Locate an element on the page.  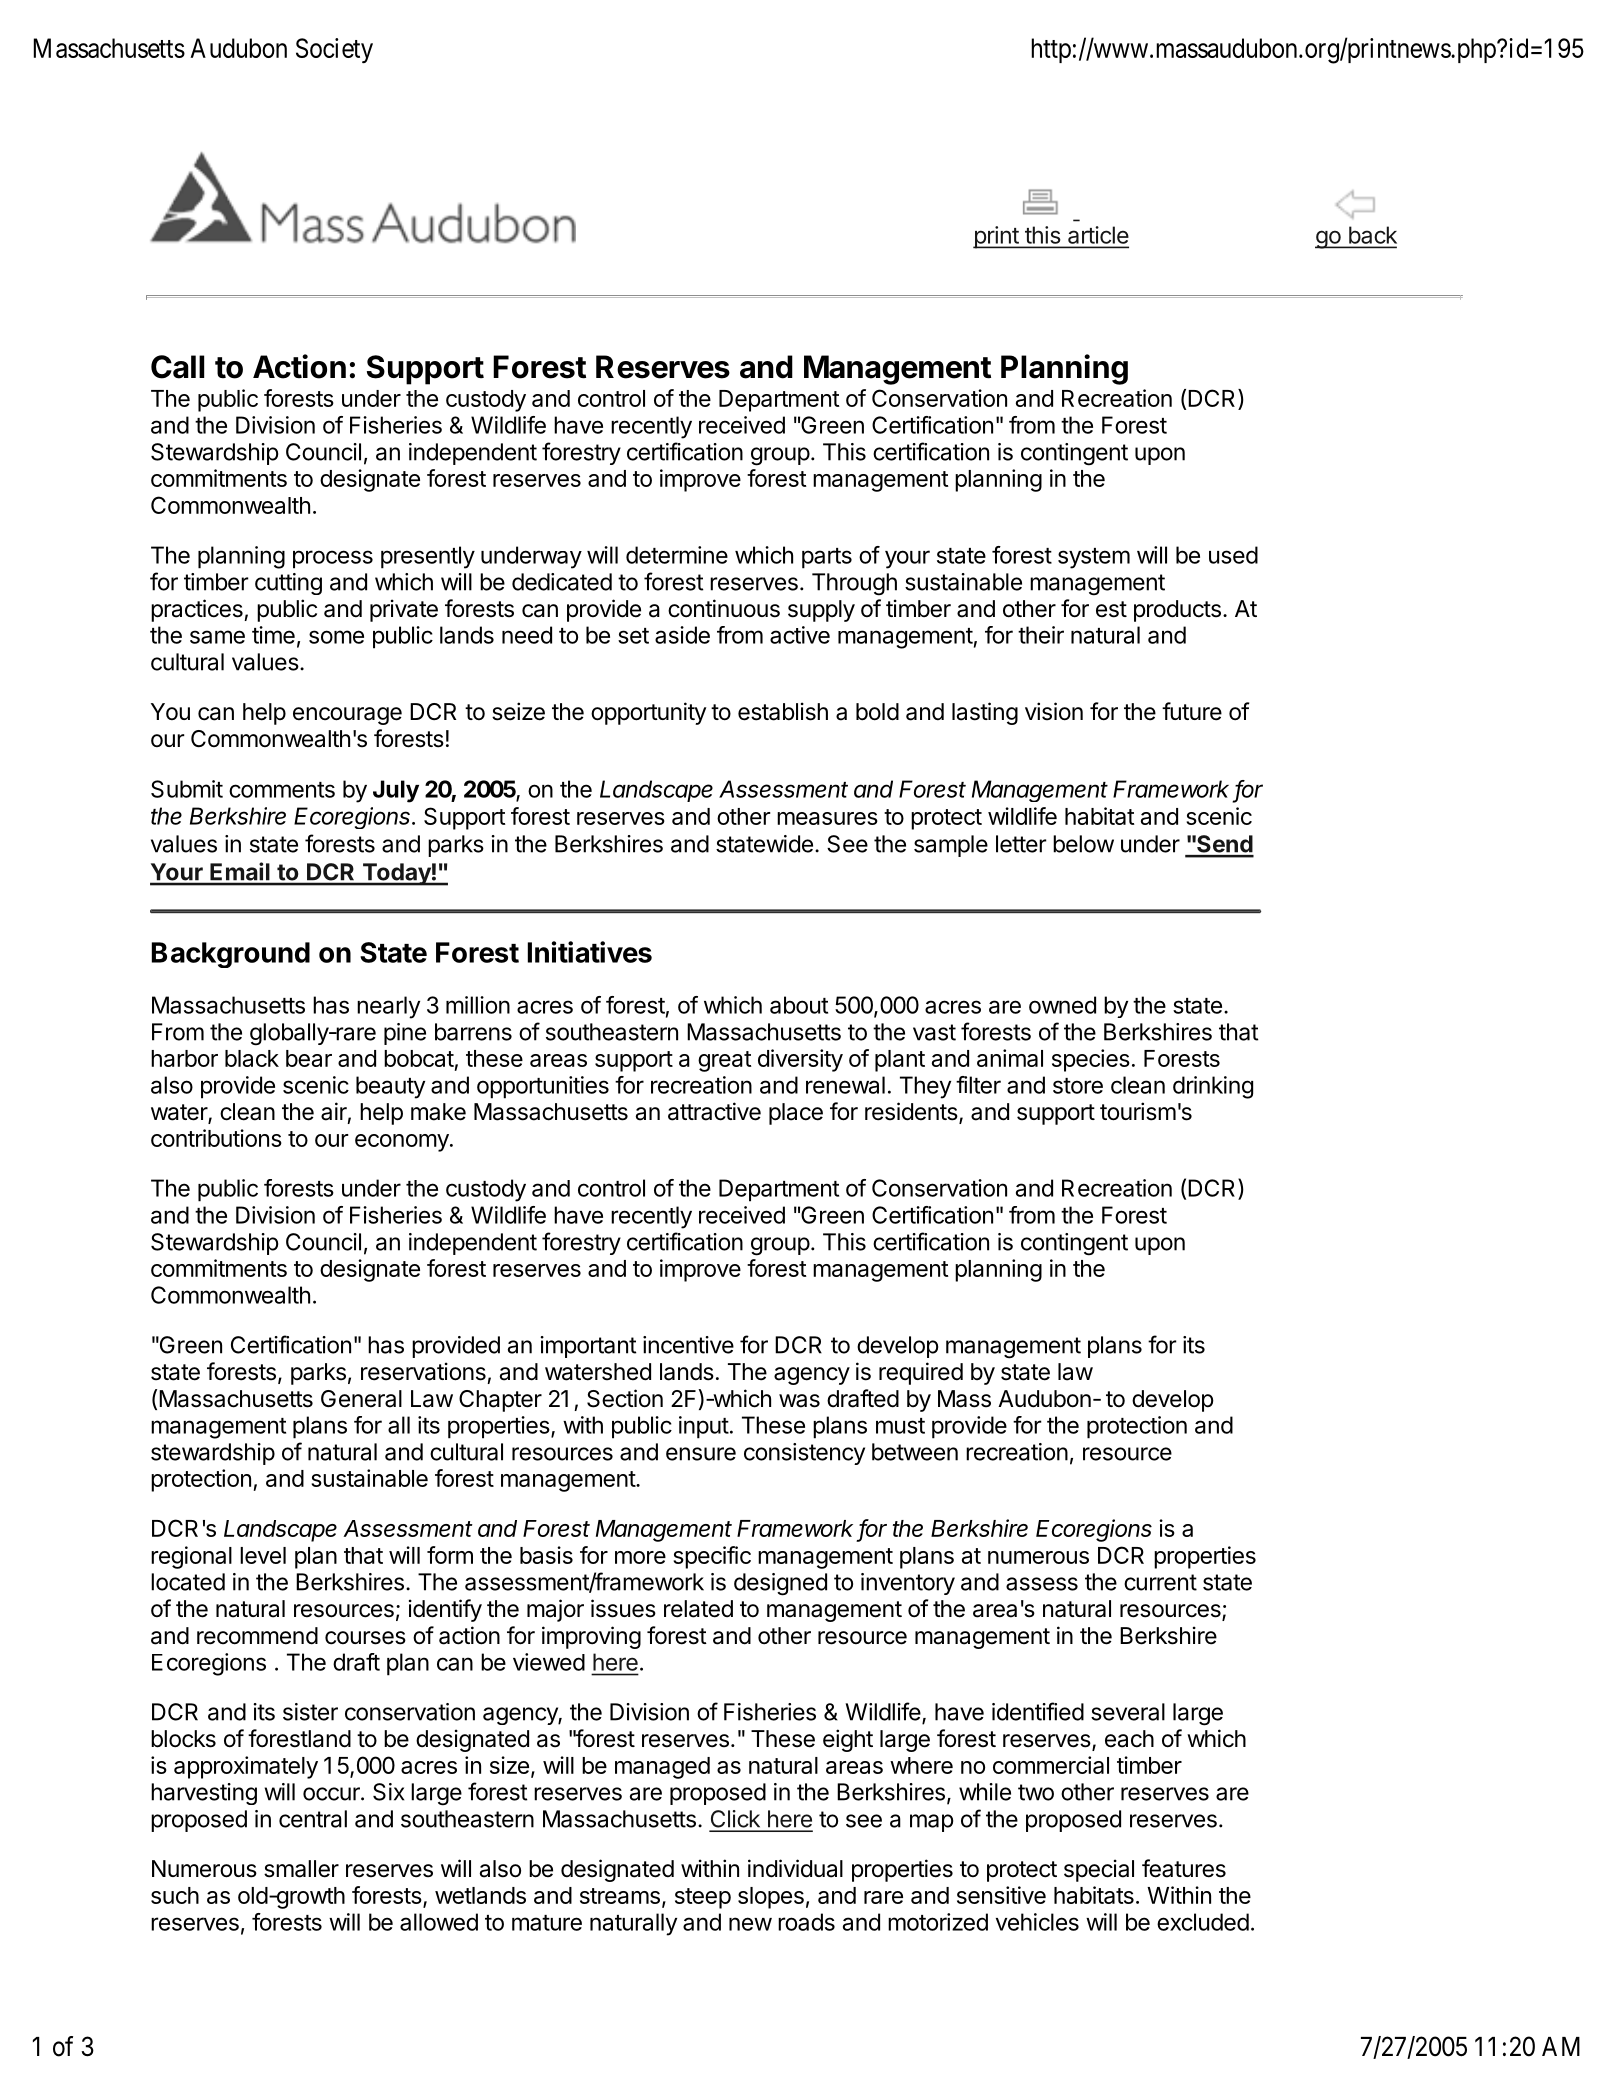
opportunity is located at coordinates (648, 713).
